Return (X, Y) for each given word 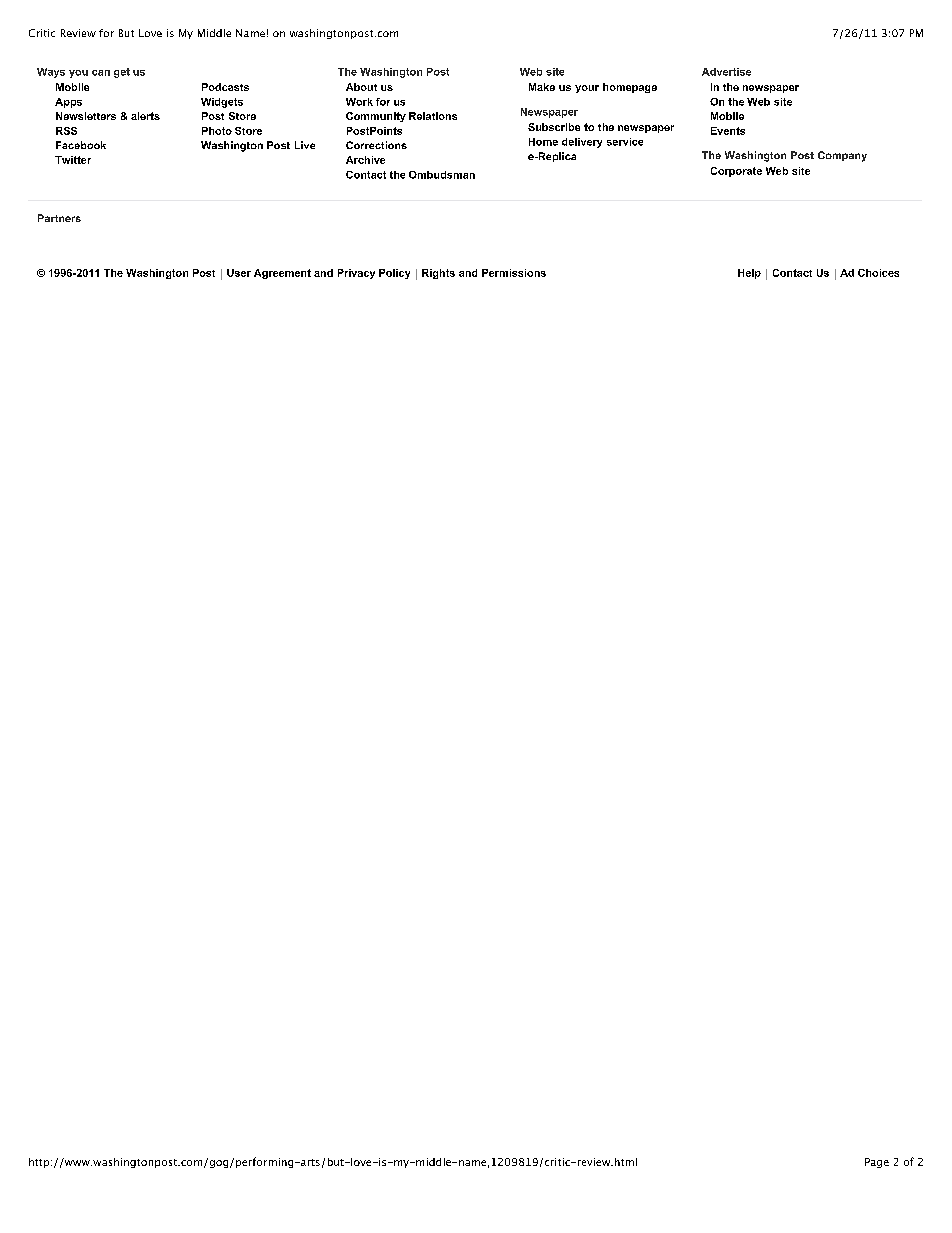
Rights (438, 274)
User (239, 273)
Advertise (726, 72)
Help (749, 274)
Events (728, 131)
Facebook (81, 145)
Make (542, 87)
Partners (59, 218)
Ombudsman (442, 175)
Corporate (736, 172)
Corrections (376, 145)
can (101, 73)
